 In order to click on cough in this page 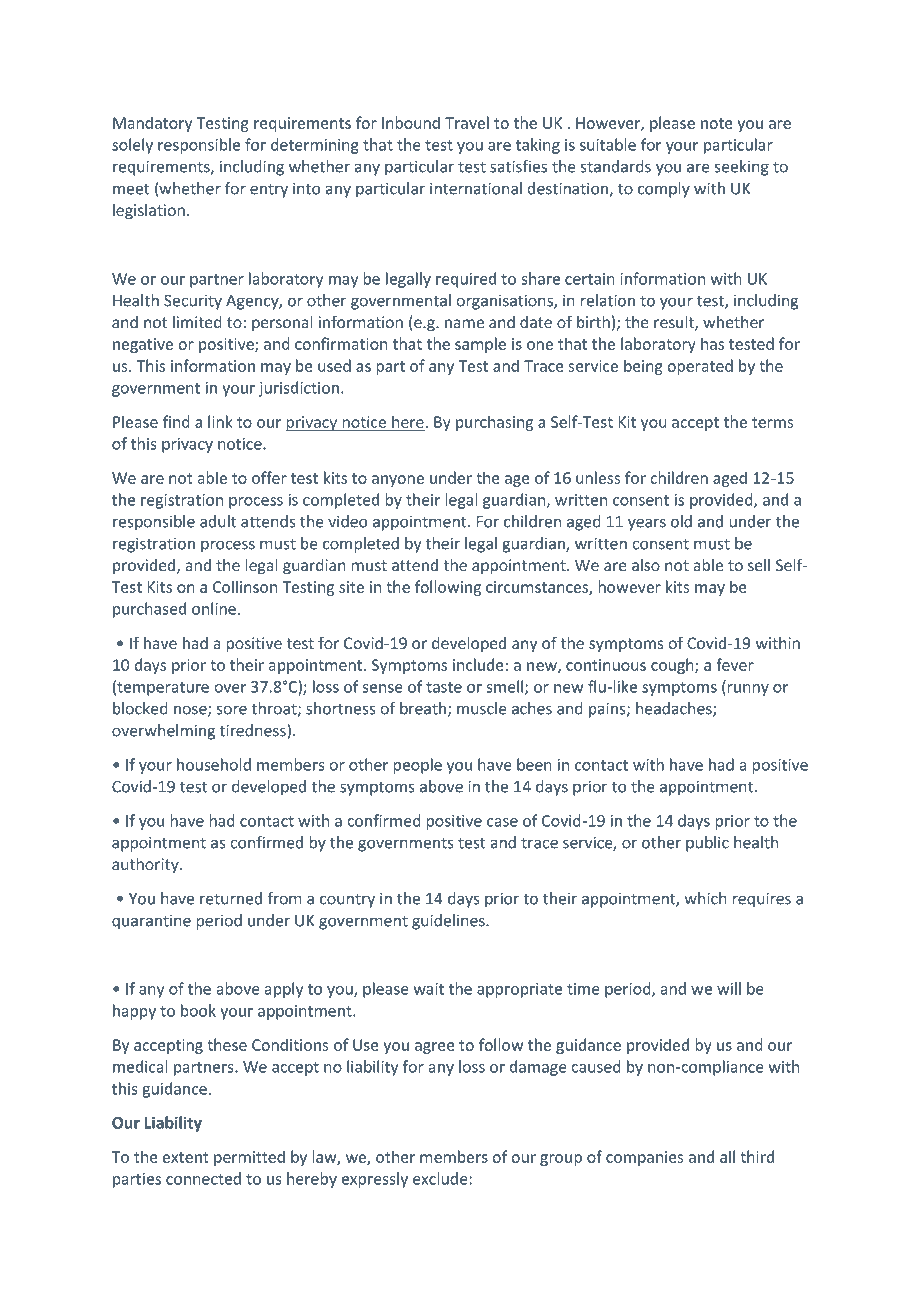, I will do `click(673, 666)`.
